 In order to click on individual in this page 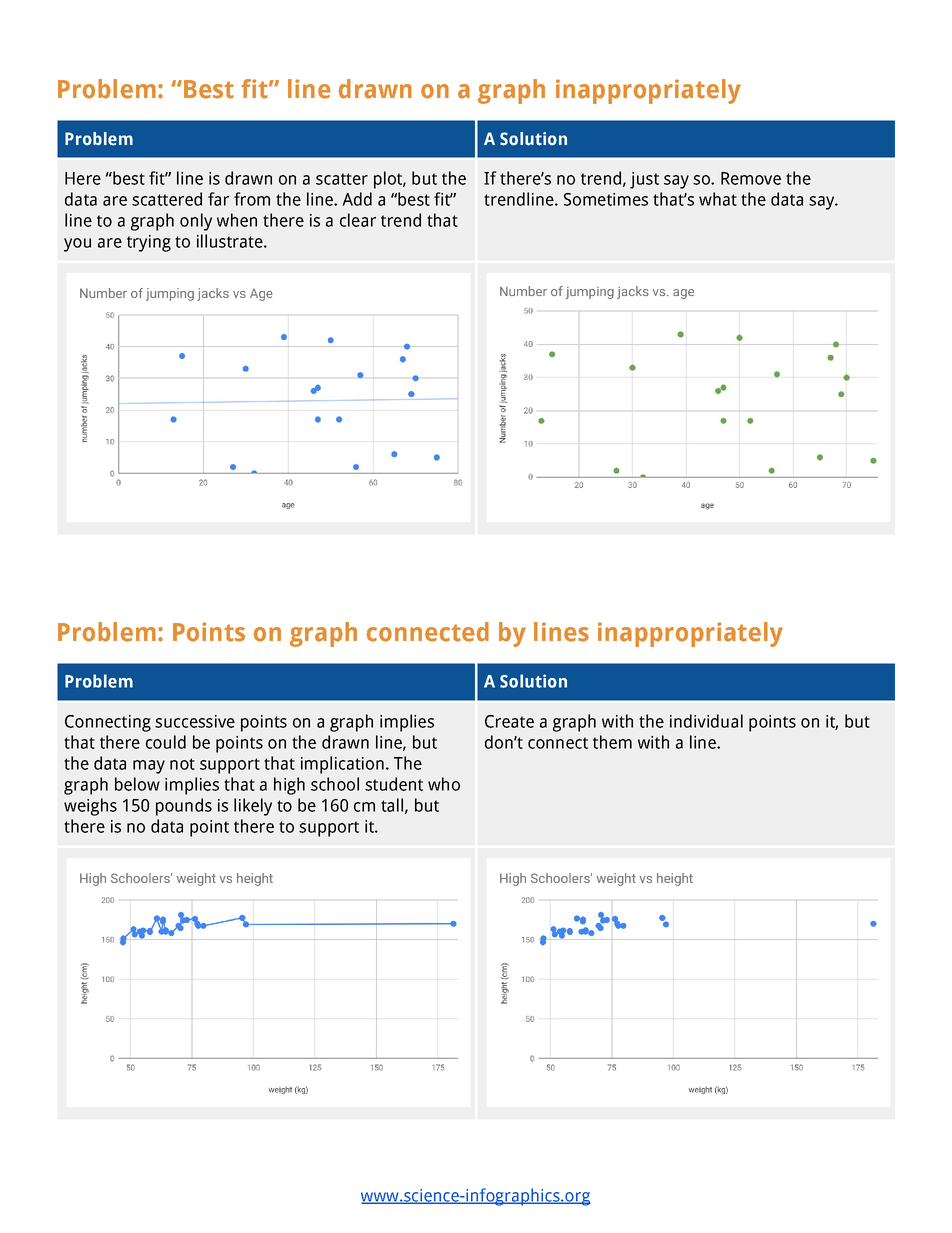, I will do `click(706, 721)`.
